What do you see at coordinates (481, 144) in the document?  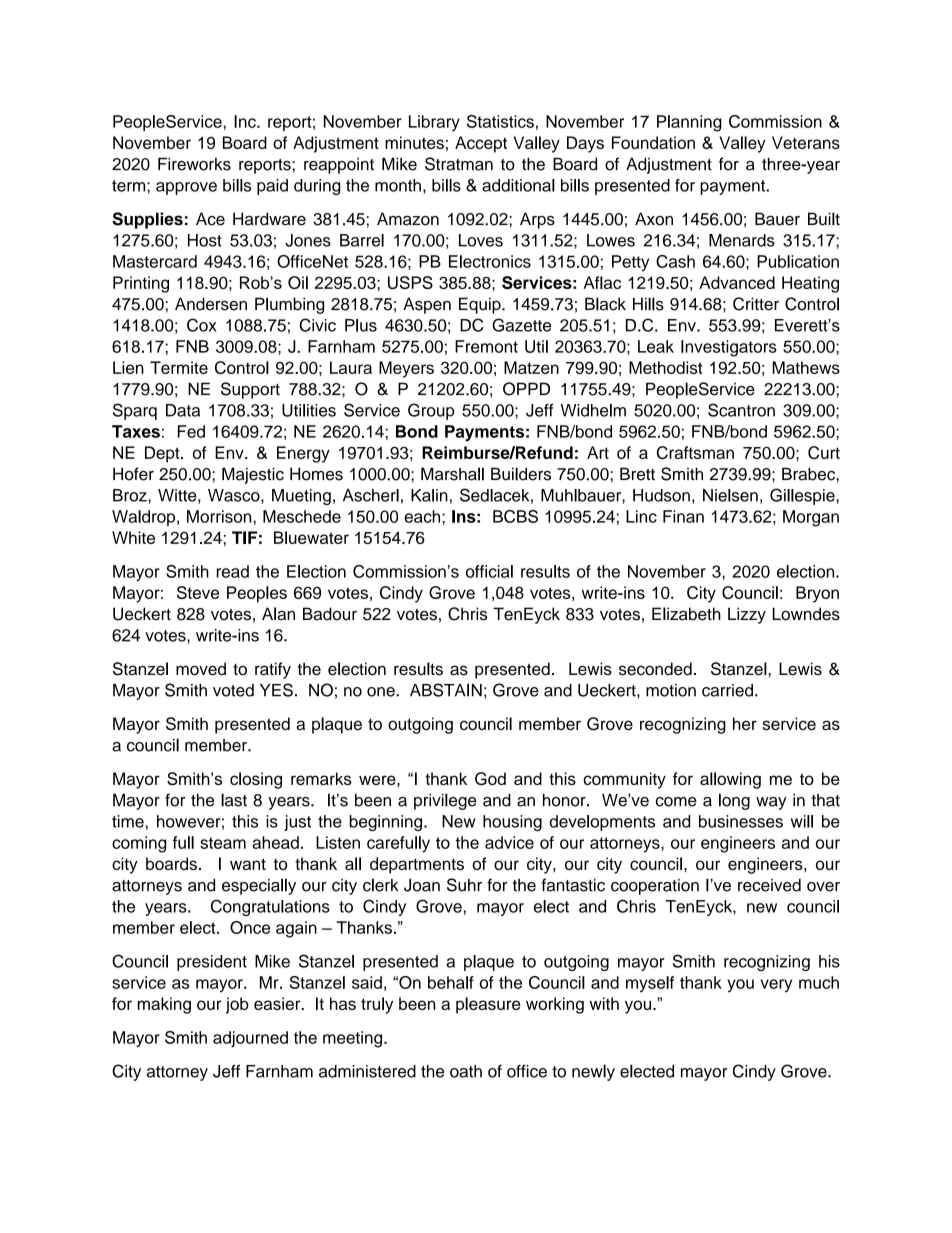 I see `Accept` at bounding box center [481, 144].
